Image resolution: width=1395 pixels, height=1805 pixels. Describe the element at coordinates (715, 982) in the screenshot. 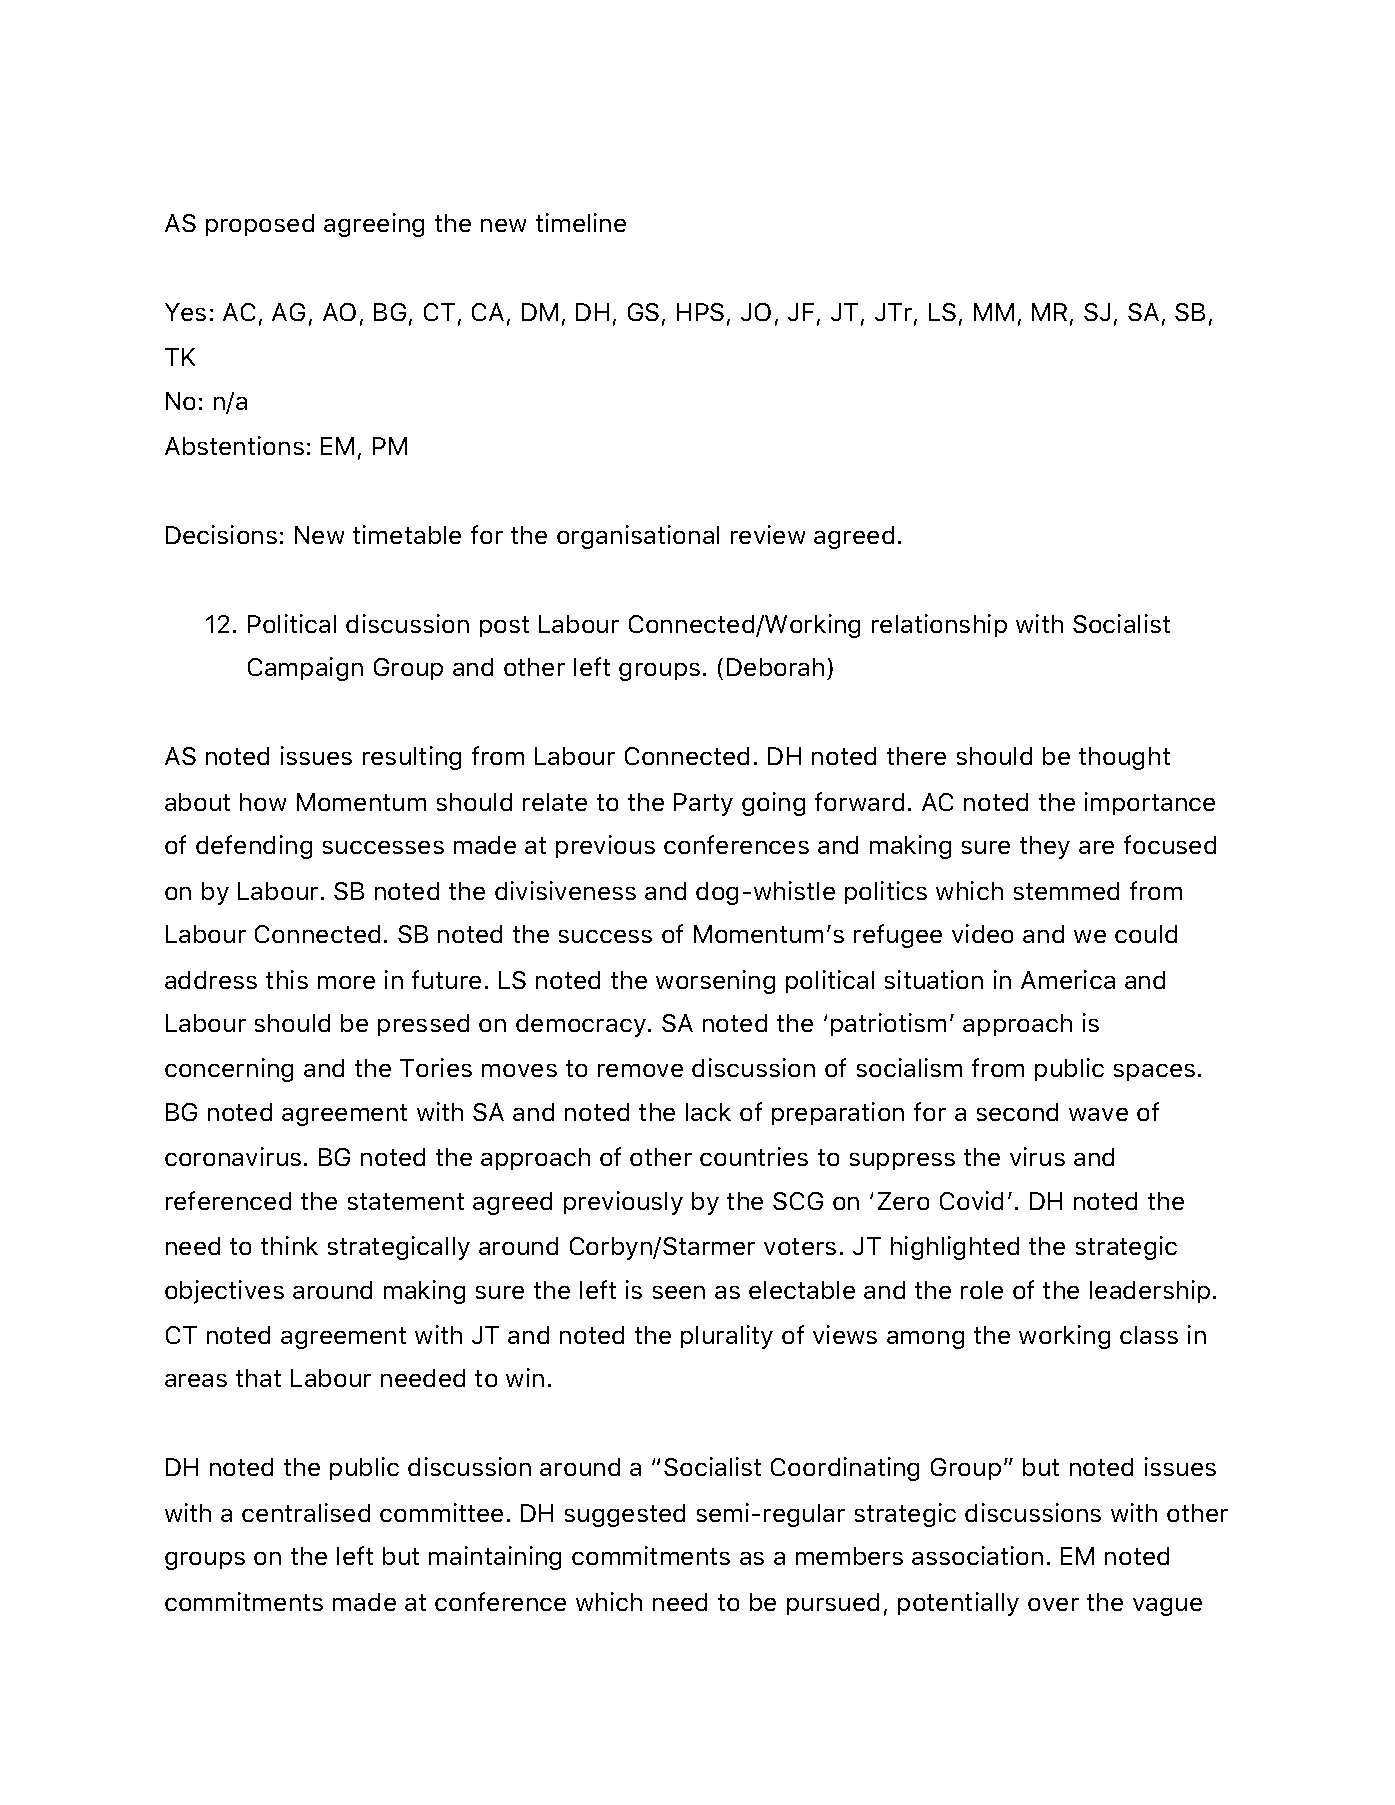

I see `worsening` at that location.
